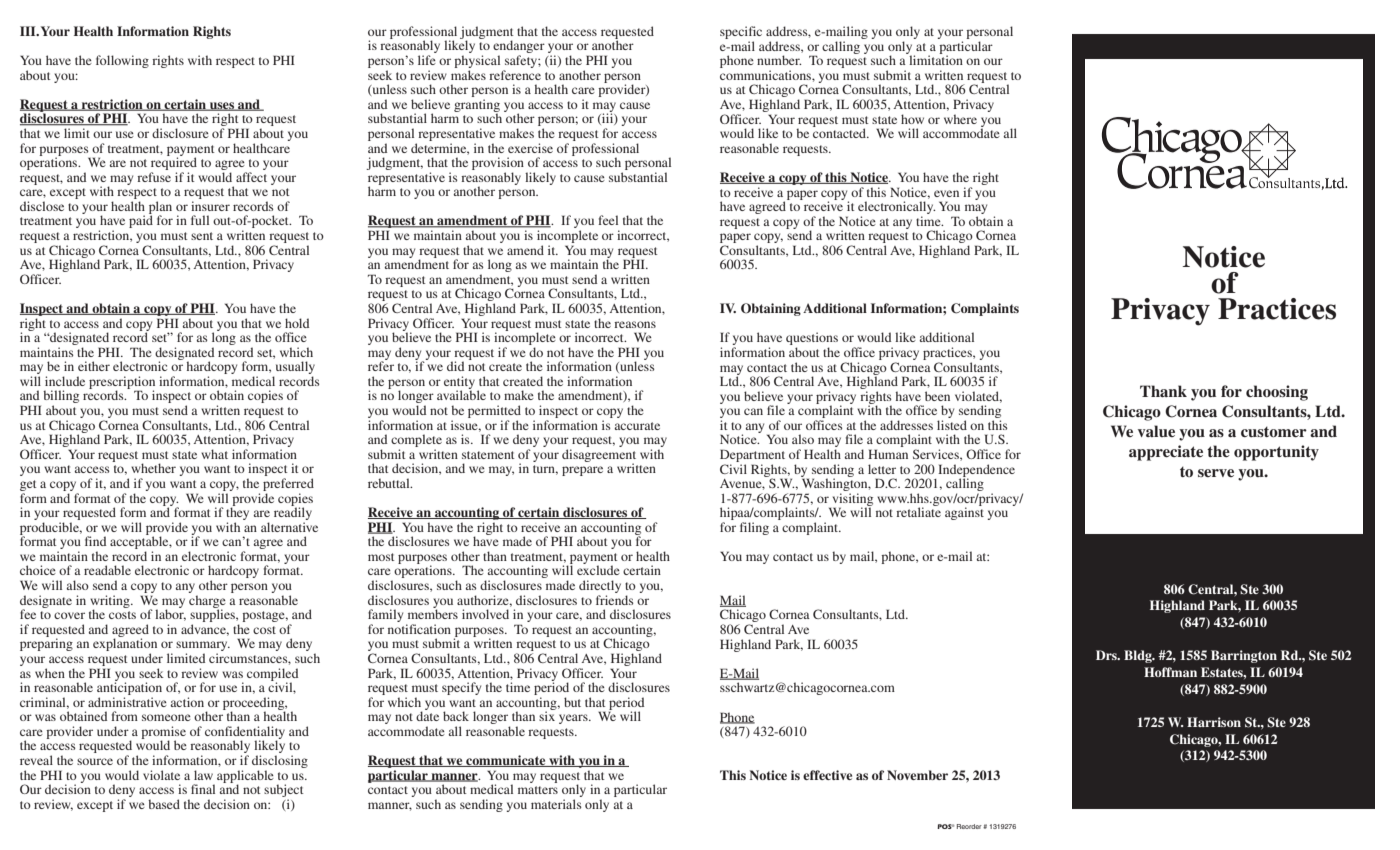  Describe the element at coordinates (946, 193) in the document. I see `even` at that location.
